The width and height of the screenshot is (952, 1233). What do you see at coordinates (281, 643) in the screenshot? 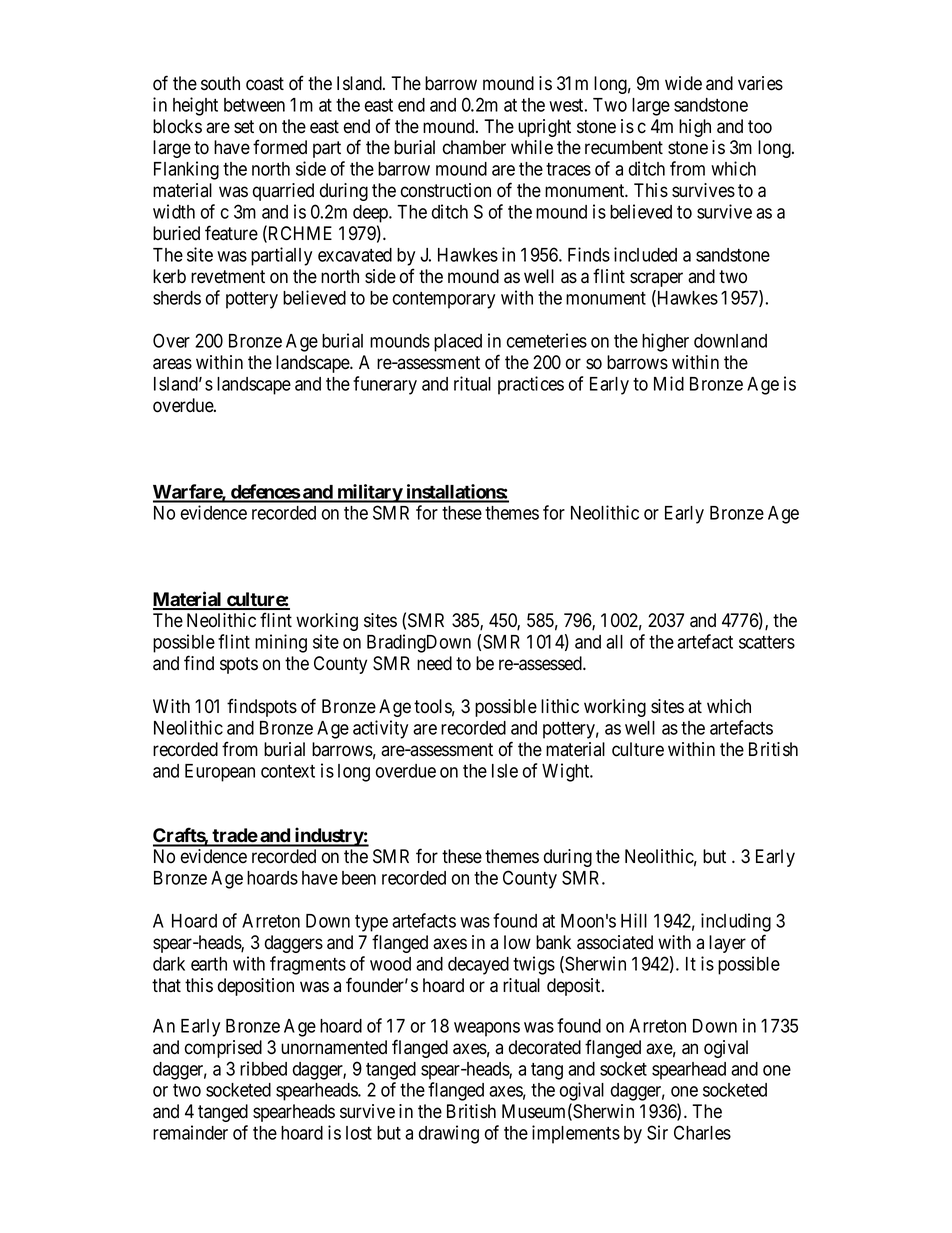
I see `mining` at bounding box center [281, 643].
